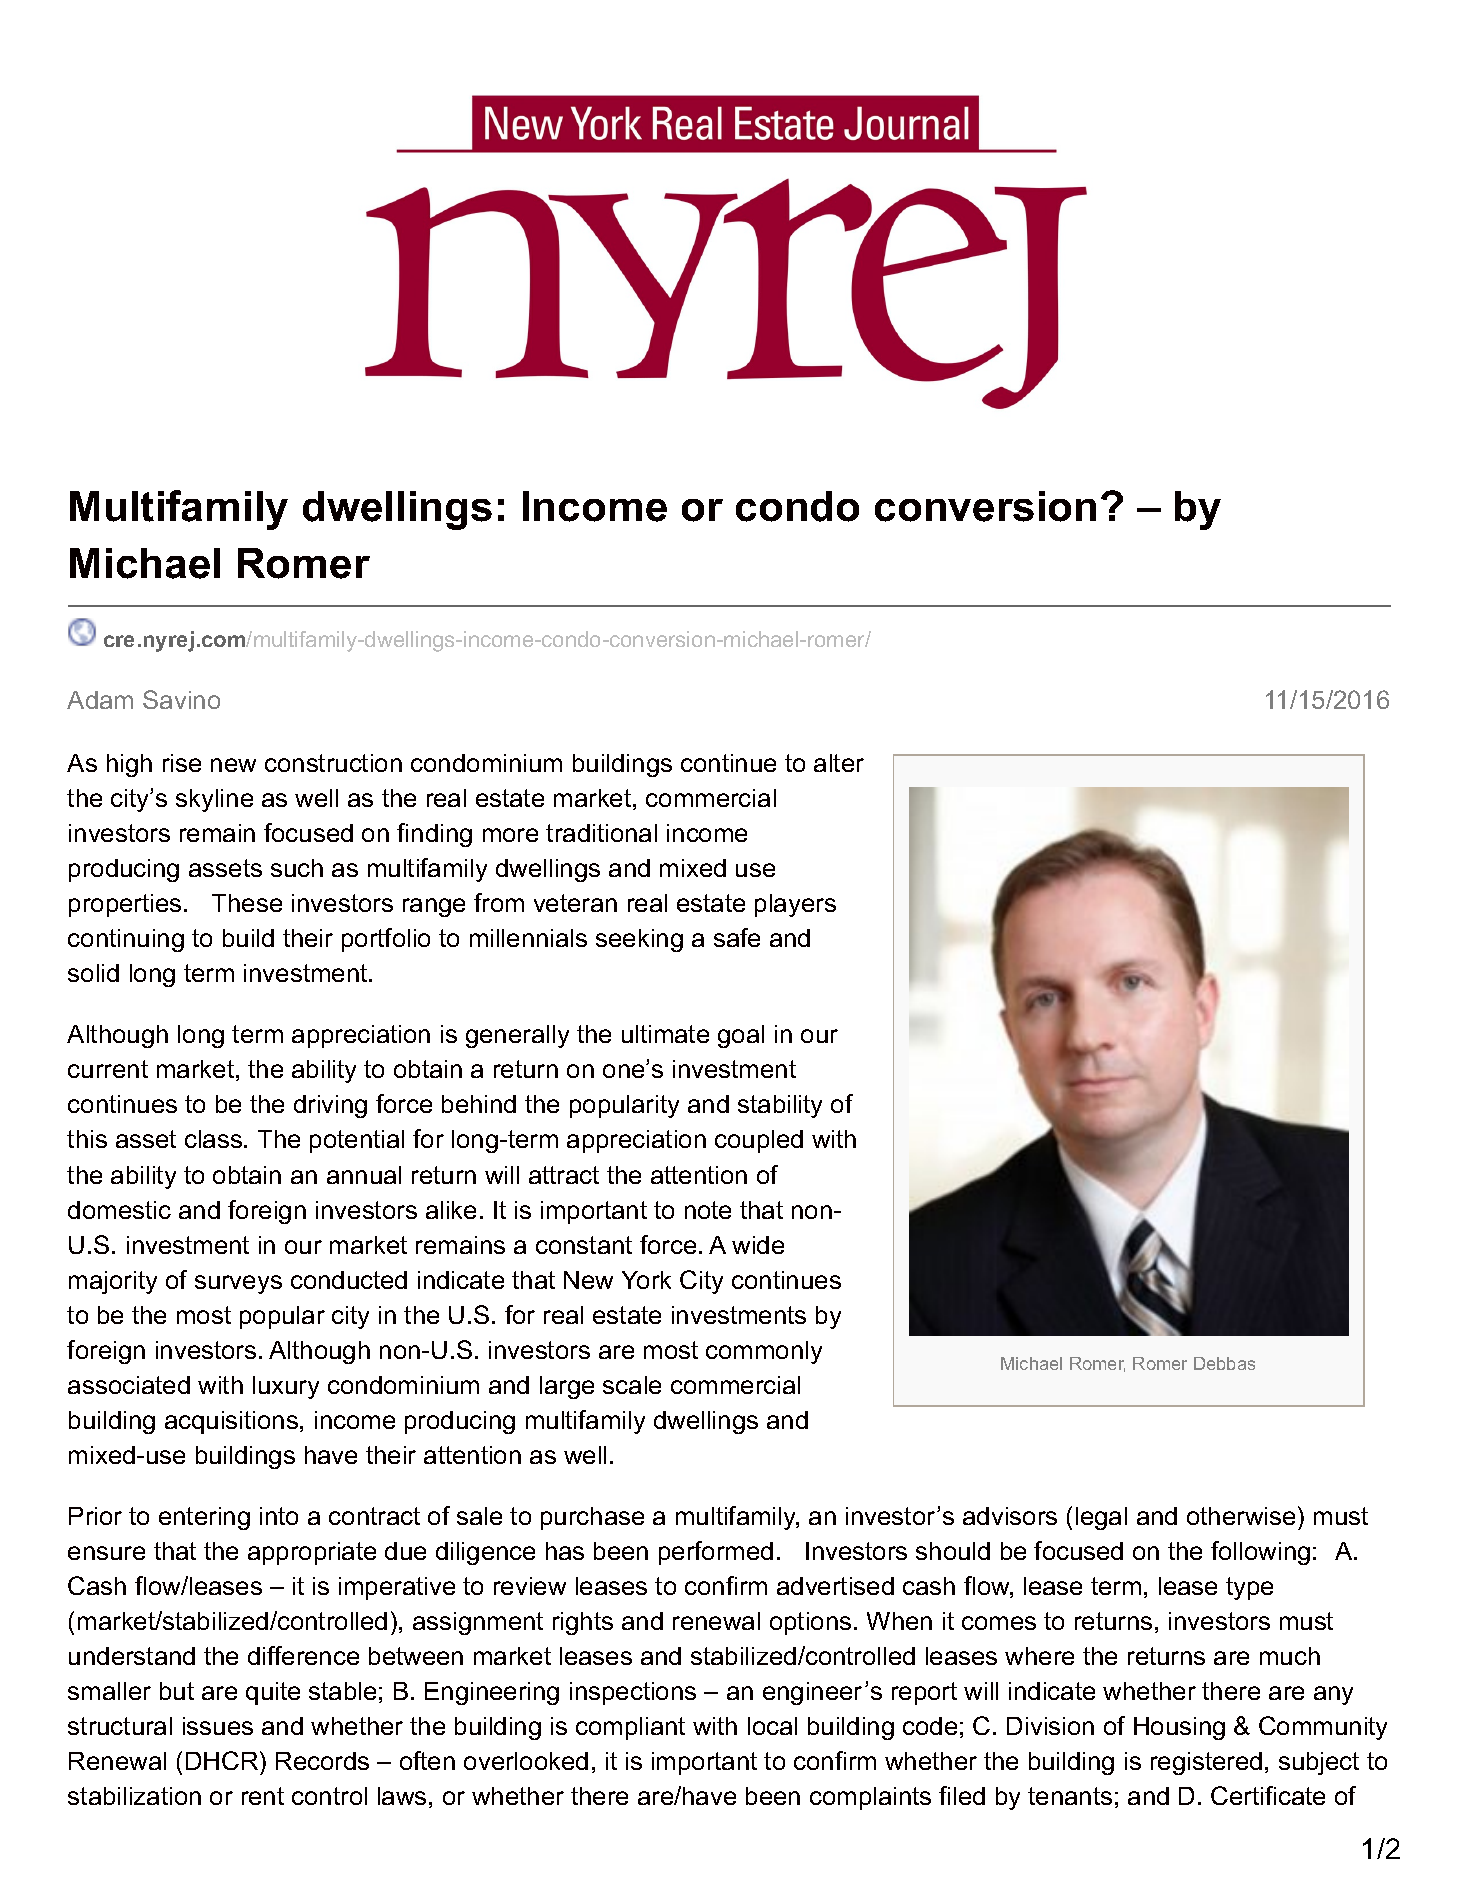 The height and width of the image is (1901, 1469). I want to click on surveys, so click(238, 1284).
